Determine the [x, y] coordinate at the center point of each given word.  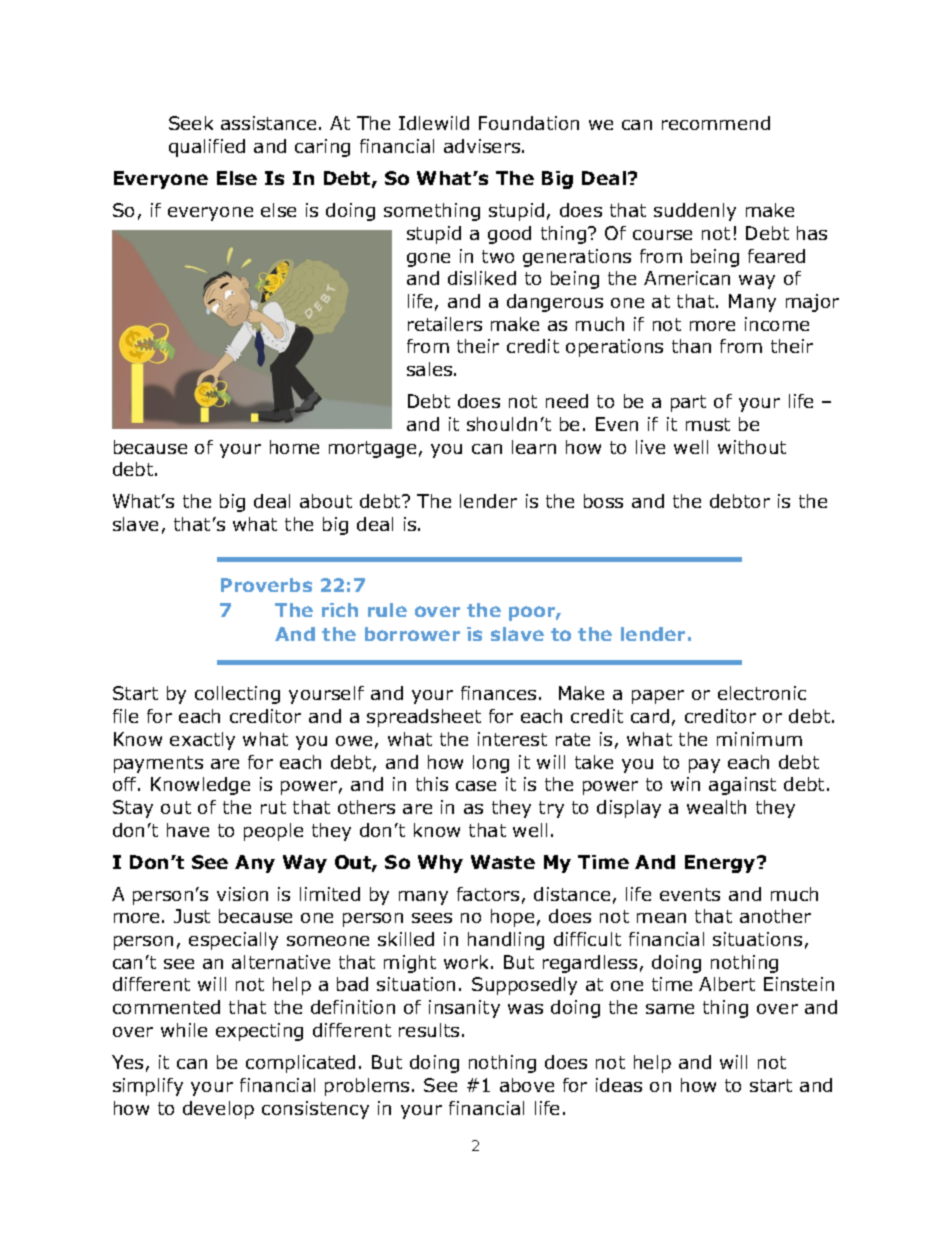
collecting [237, 695]
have [188, 830]
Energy [721, 864]
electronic [762, 693]
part [688, 403]
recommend [716, 123]
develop [218, 1110]
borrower [412, 634]
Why [440, 864]
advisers [483, 146]
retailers [445, 324]
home [294, 447]
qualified [207, 148]
